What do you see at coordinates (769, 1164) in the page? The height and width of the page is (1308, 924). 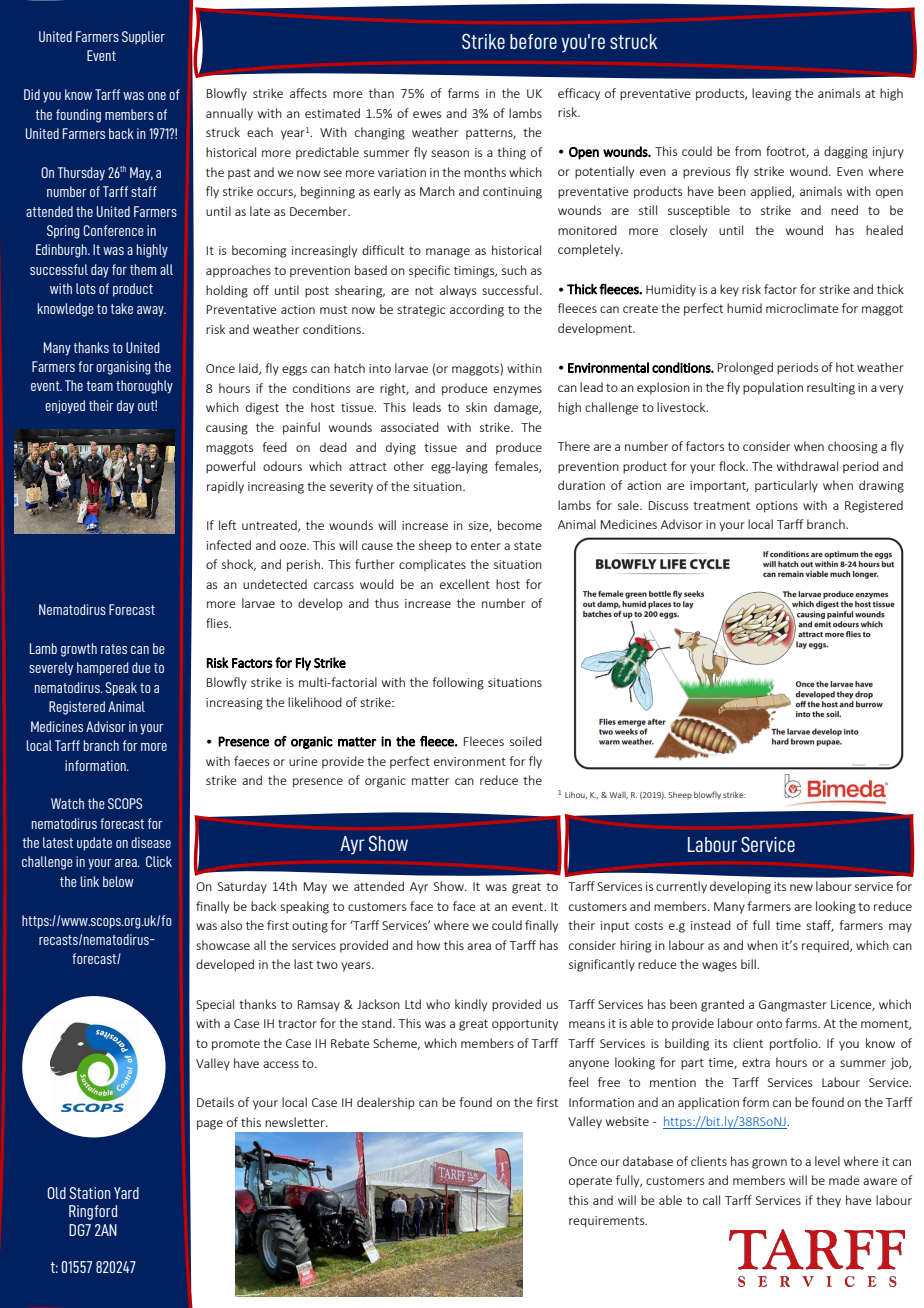 I see `grown` at bounding box center [769, 1164].
